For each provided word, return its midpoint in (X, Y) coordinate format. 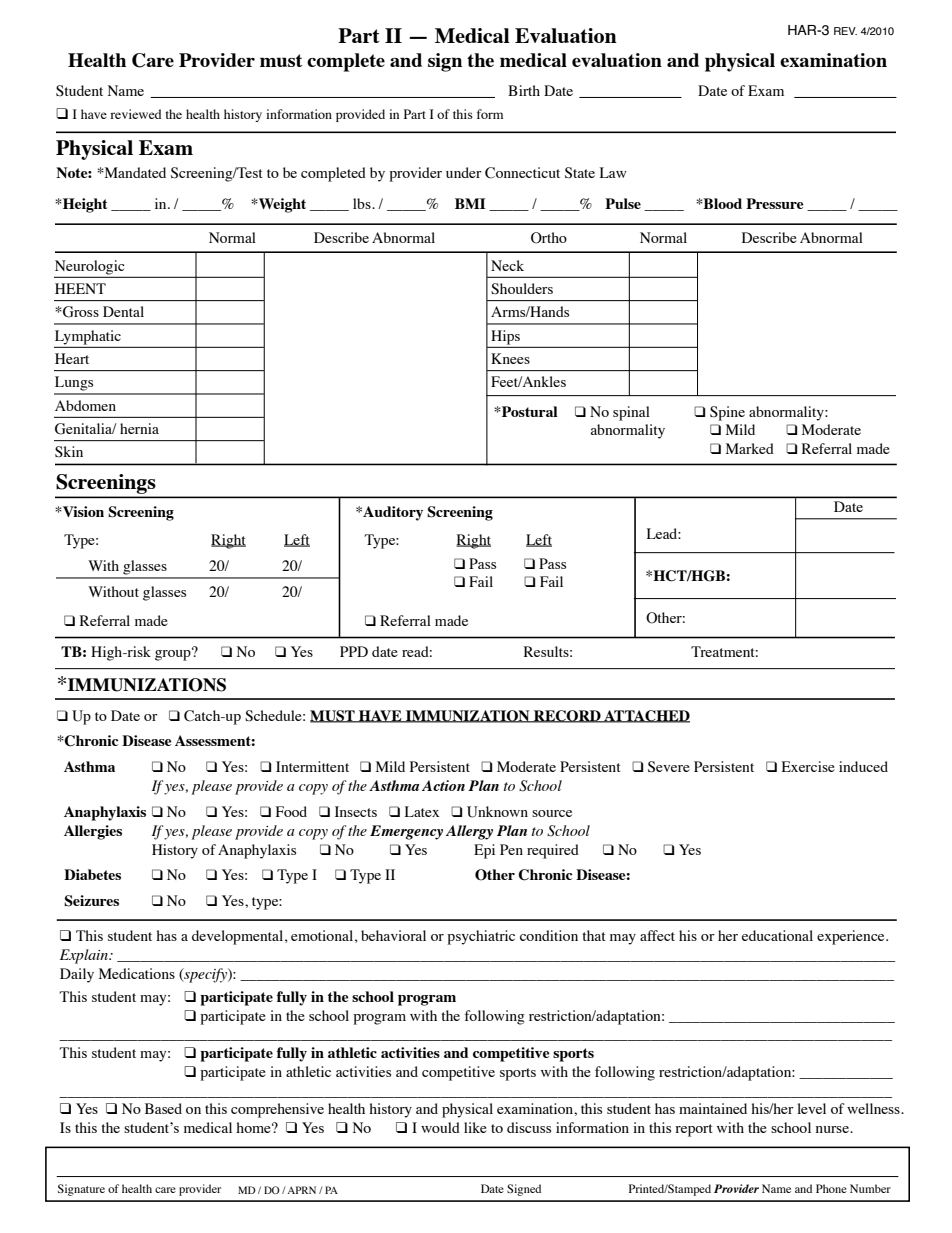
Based (163, 1108)
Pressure (775, 203)
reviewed (136, 114)
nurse (833, 1129)
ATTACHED (646, 716)
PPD (354, 651)
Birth (524, 90)
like (475, 1127)
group (174, 654)
